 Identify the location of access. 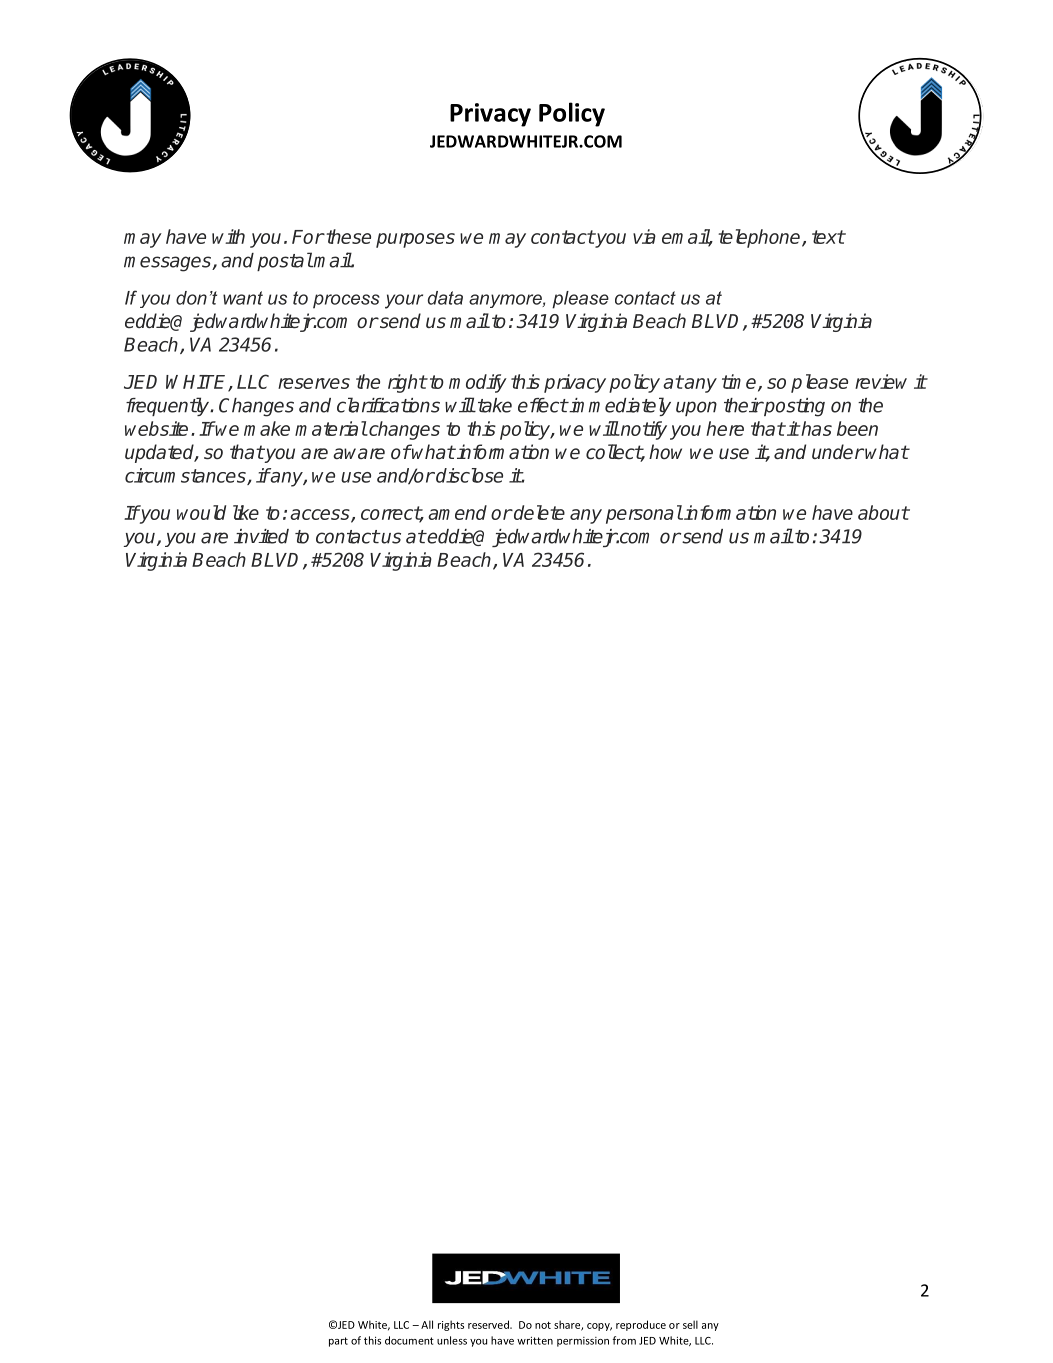
(321, 515).
